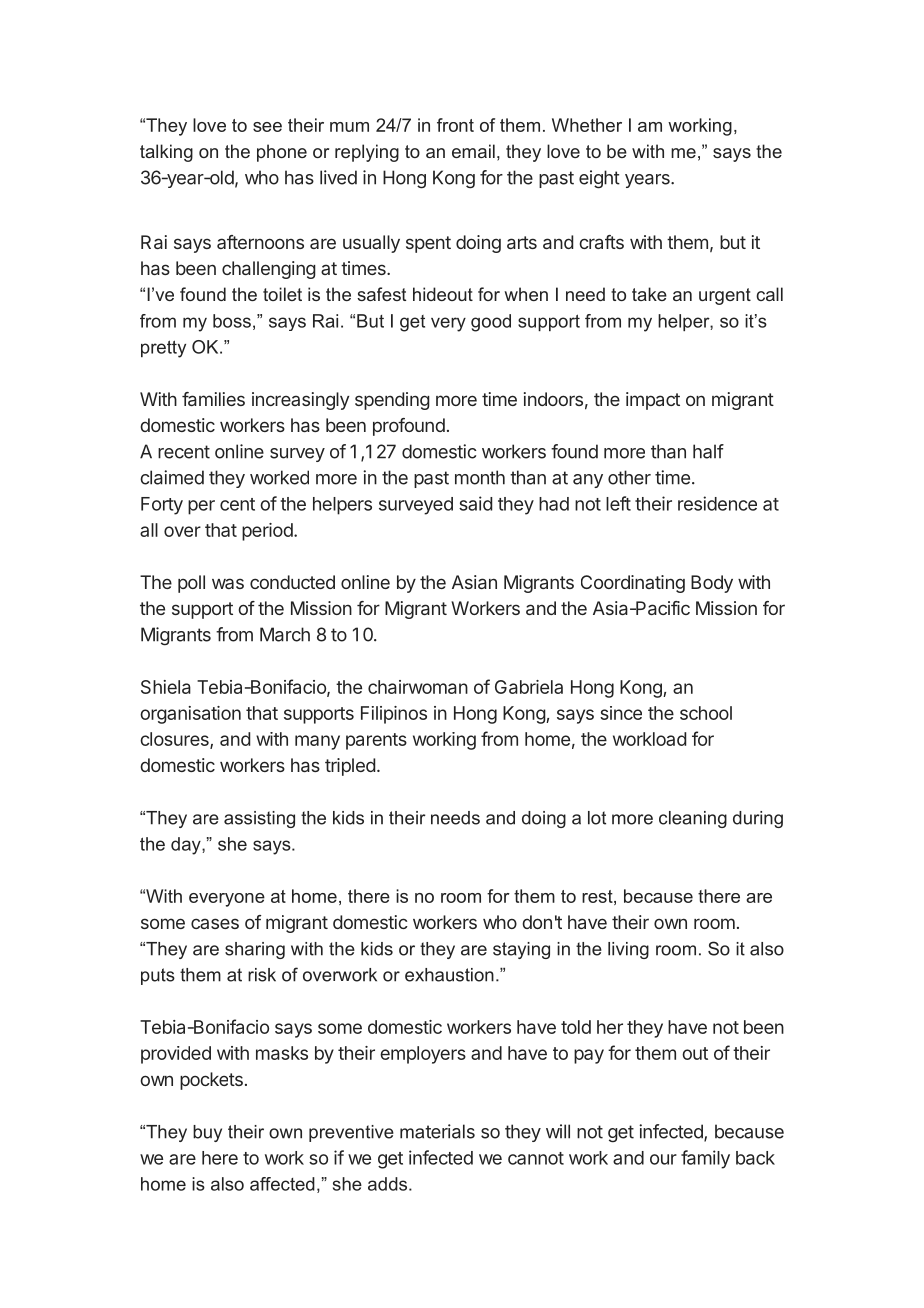 This image has height=1308, width=924. I want to click on buy, so click(207, 1133).
